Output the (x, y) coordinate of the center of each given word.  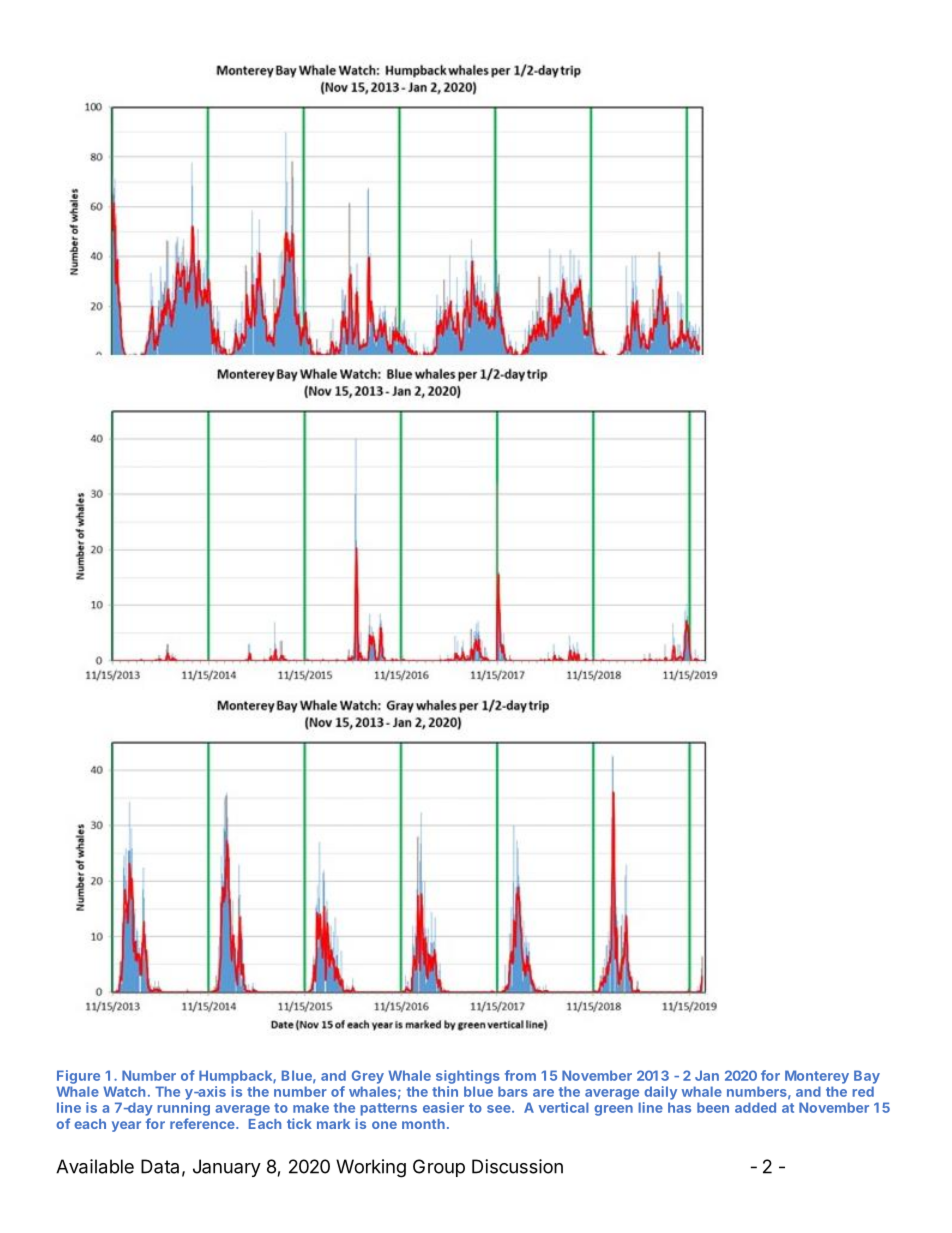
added (755, 1107)
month (423, 1124)
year (126, 1126)
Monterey (817, 1077)
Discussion (517, 1166)
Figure (78, 1077)
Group (439, 1168)
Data (160, 1166)
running (183, 1109)
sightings (468, 1077)
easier (443, 1107)
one (384, 1125)
